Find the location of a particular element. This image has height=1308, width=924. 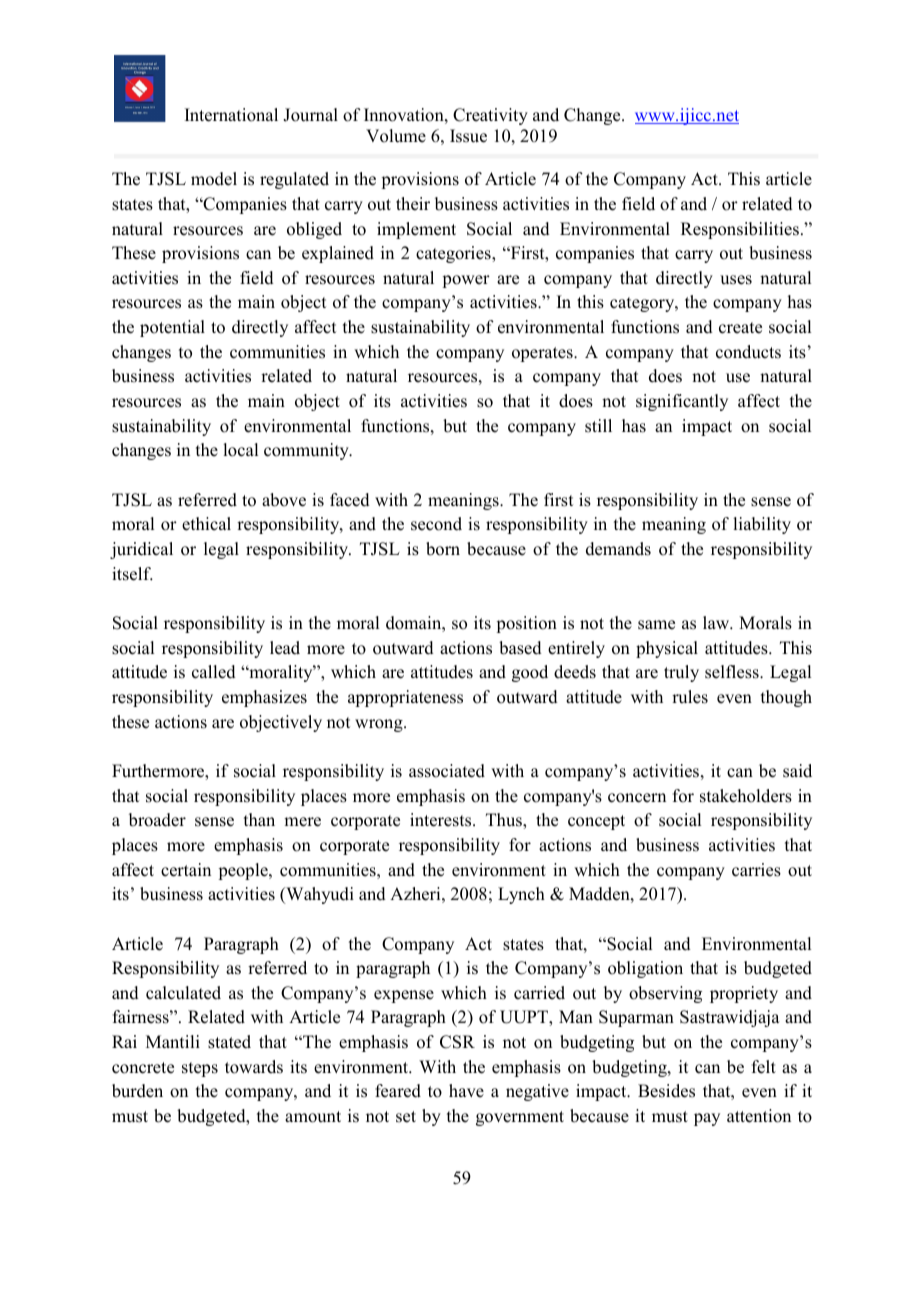

Lynch is located at coordinates (521, 895).
